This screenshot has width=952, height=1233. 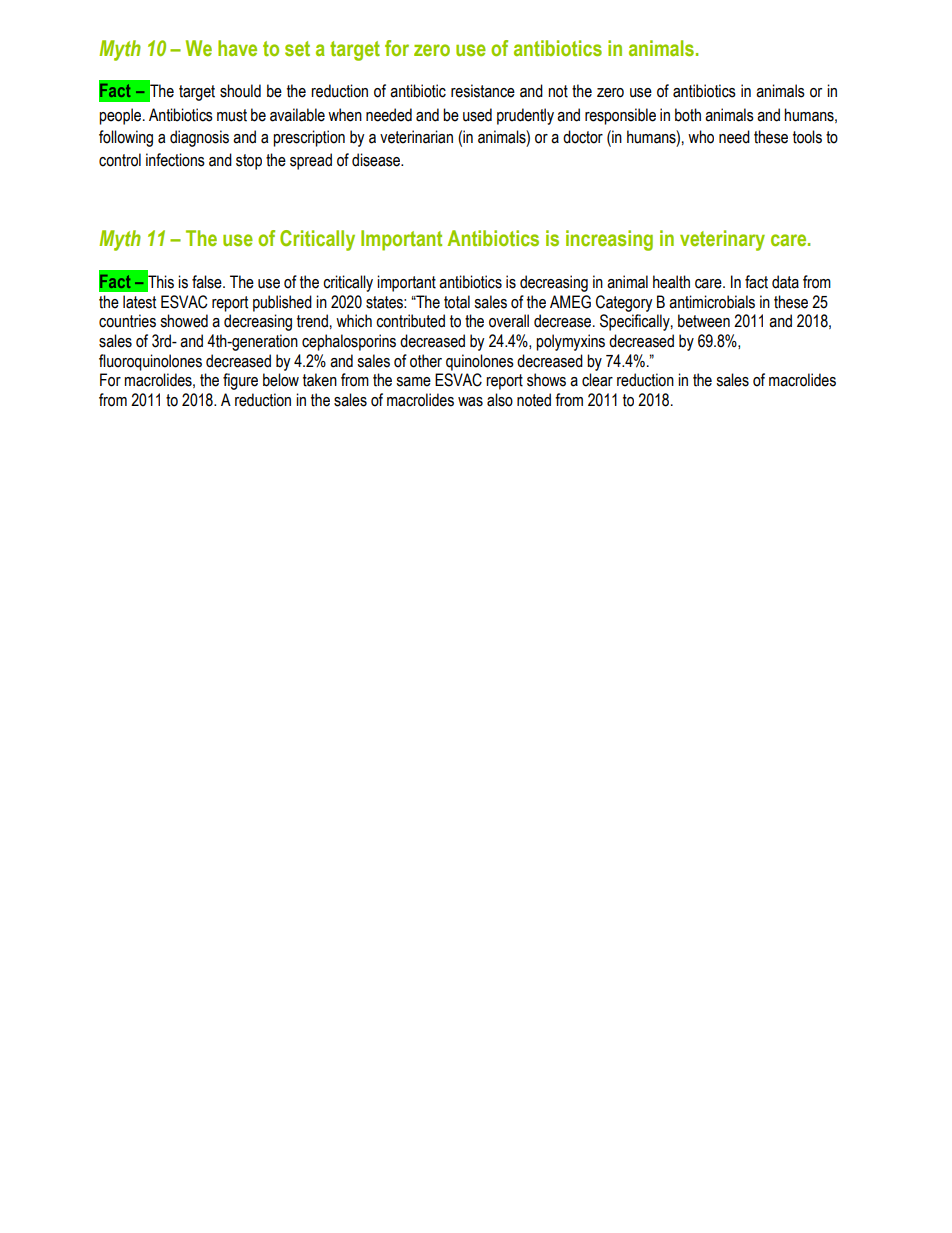 What do you see at coordinates (184, 321) in the screenshot?
I see `showed` at bounding box center [184, 321].
